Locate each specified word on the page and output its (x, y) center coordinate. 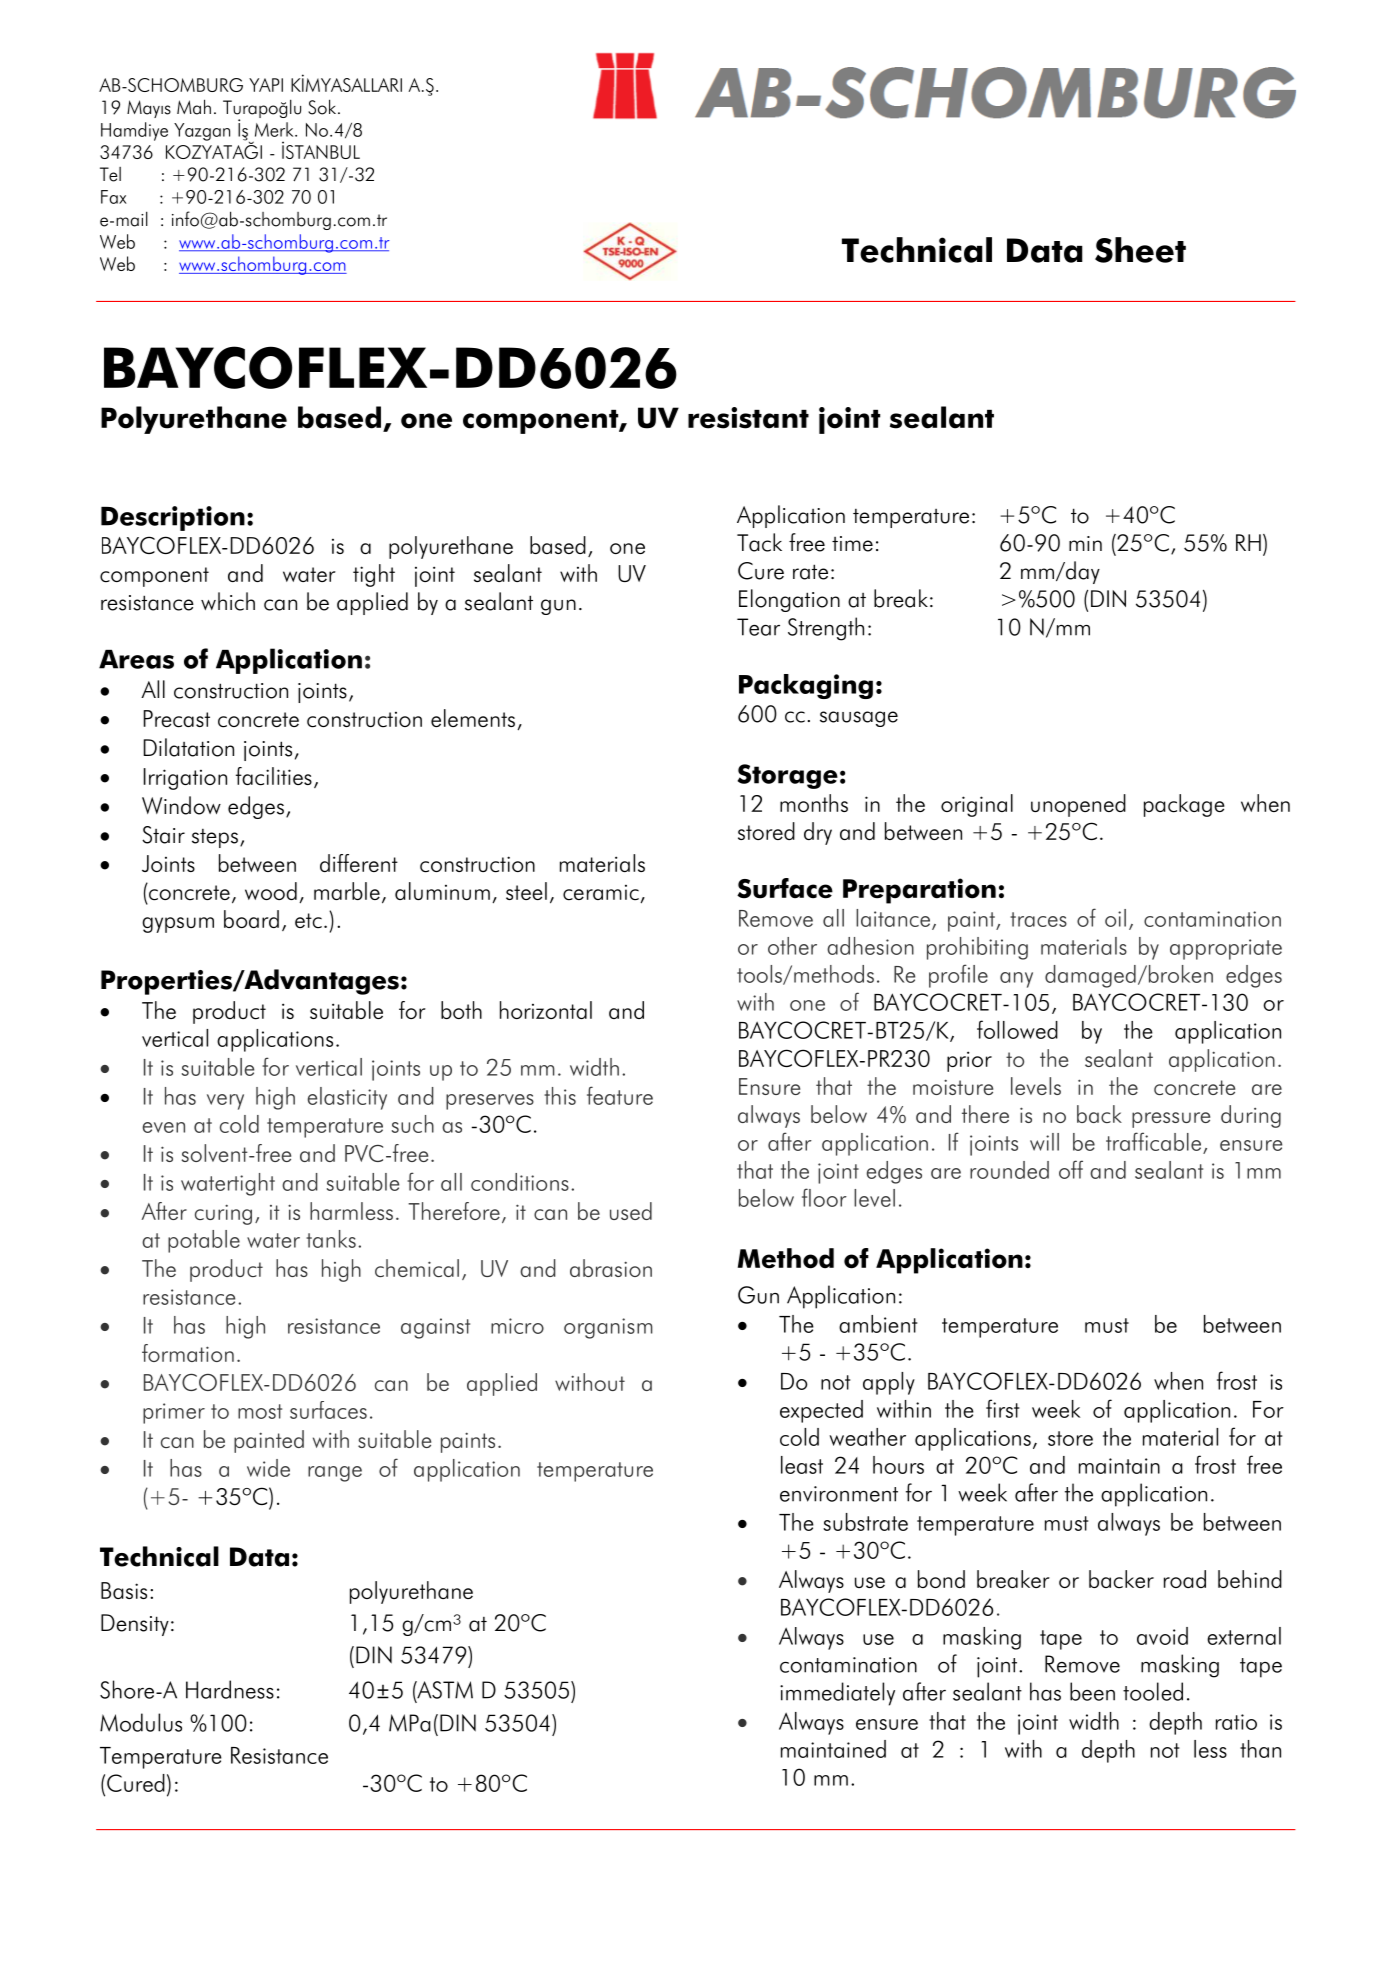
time (852, 544)
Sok (322, 107)
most (260, 1411)
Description (173, 518)
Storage (788, 776)
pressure (1171, 1120)
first (1002, 1408)
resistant (748, 418)
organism (608, 1328)
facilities (274, 776)
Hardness (230, 1689)
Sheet (1140, 250)
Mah (194, 107)
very (225, 1102)
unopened (1078, 805)
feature (620, 1095)
